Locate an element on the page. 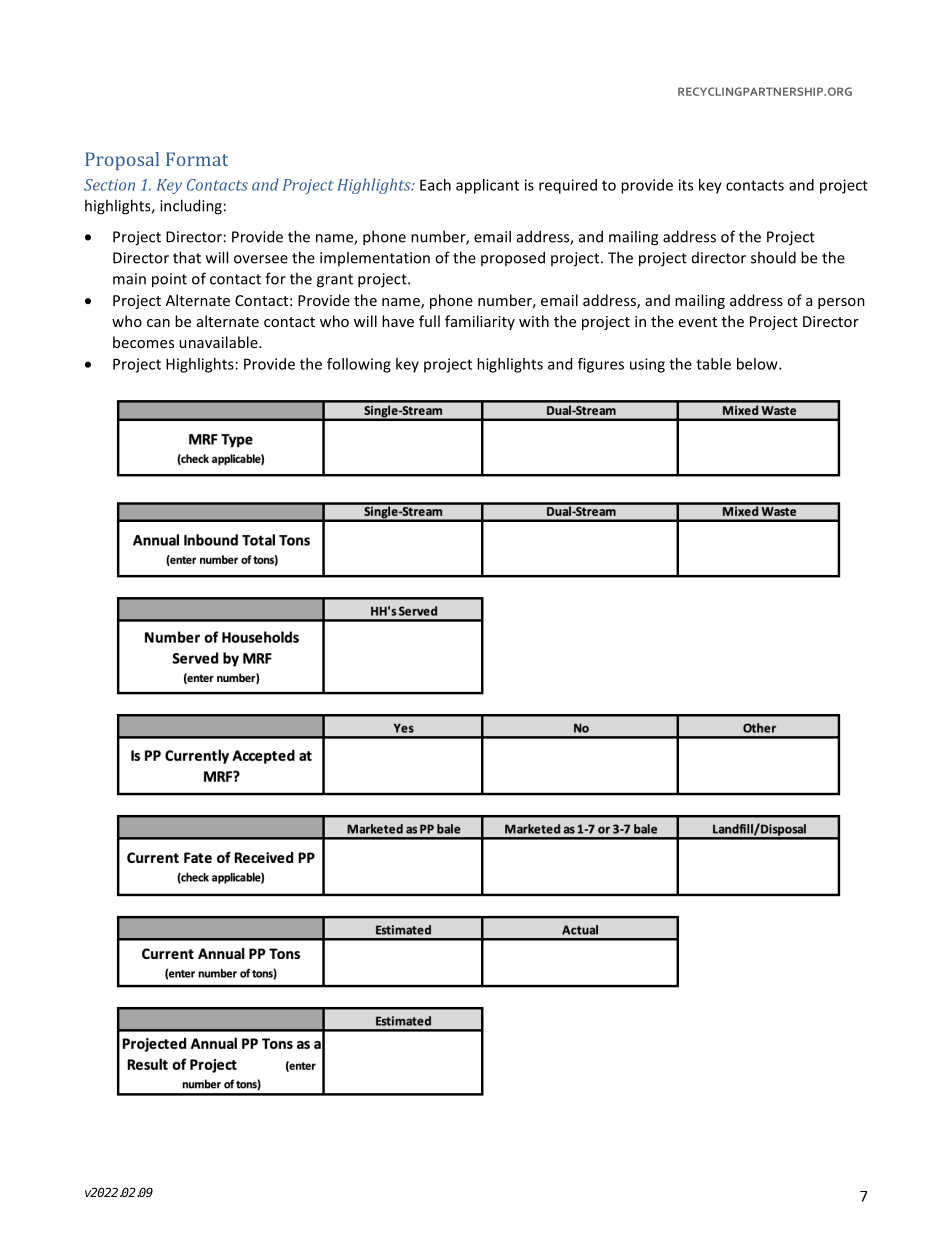 This document has height=1233, width=952. its is located at coordinates (686, 185).
